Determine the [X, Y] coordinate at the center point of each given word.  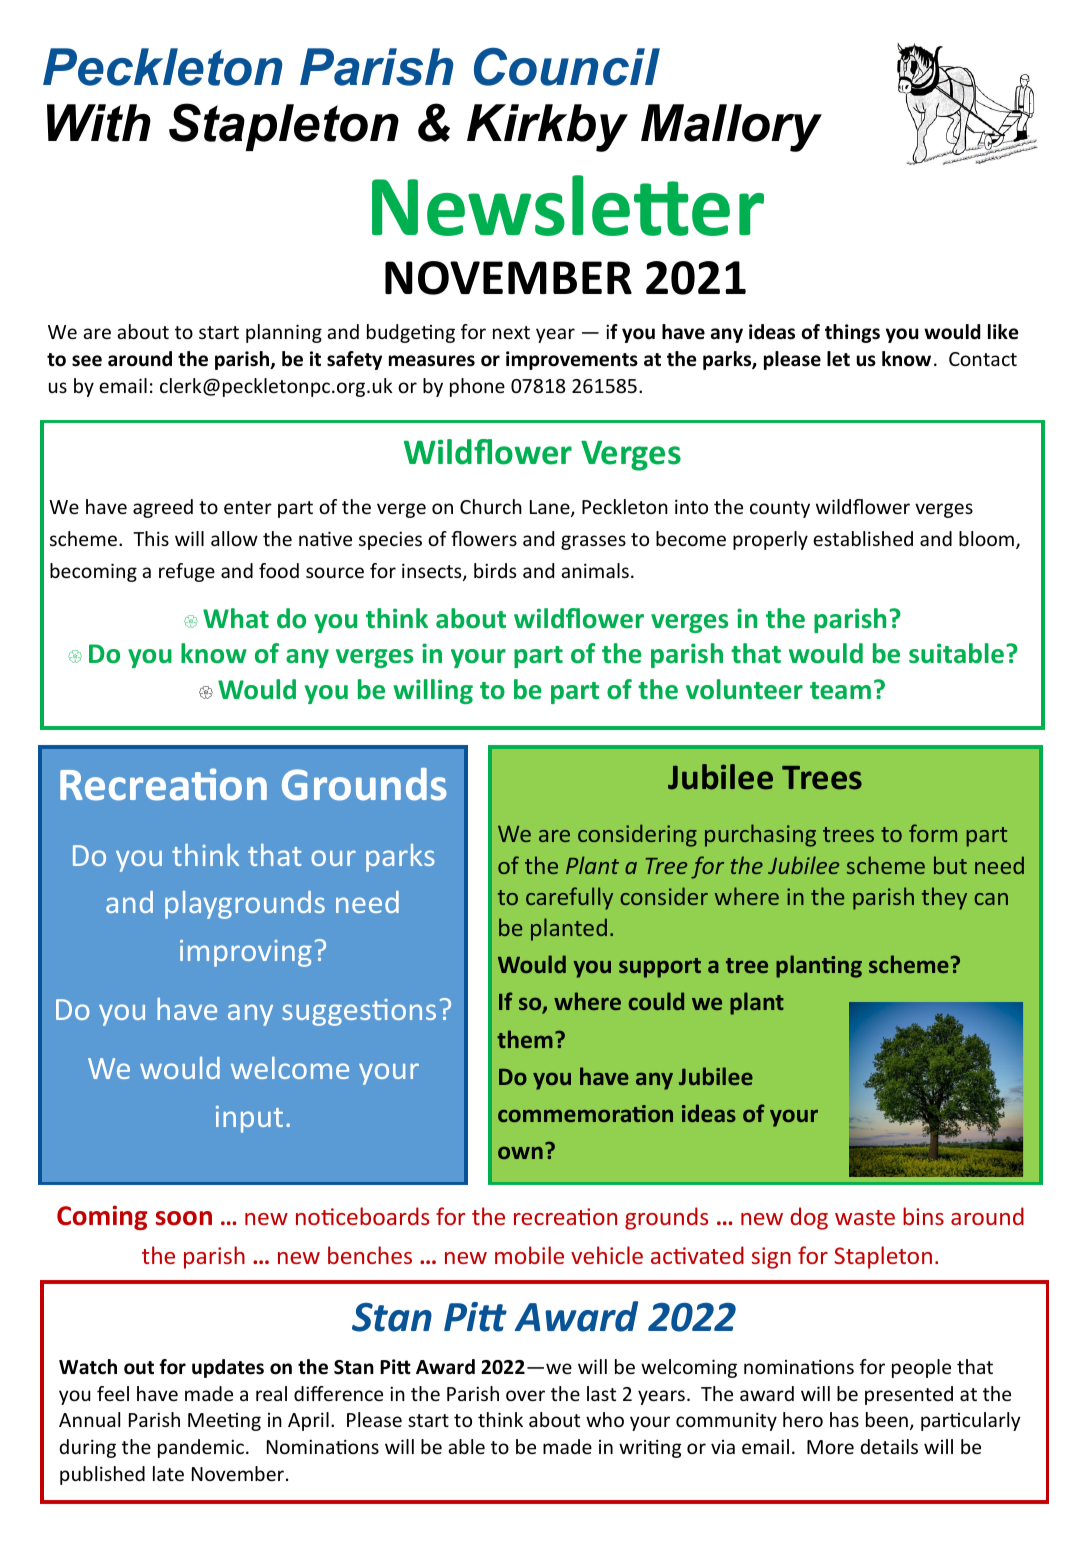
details [889, 1446]
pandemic [201, 1448]
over [525, 1395]
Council [567, 67]
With [99, 123]
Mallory [731, 128]
